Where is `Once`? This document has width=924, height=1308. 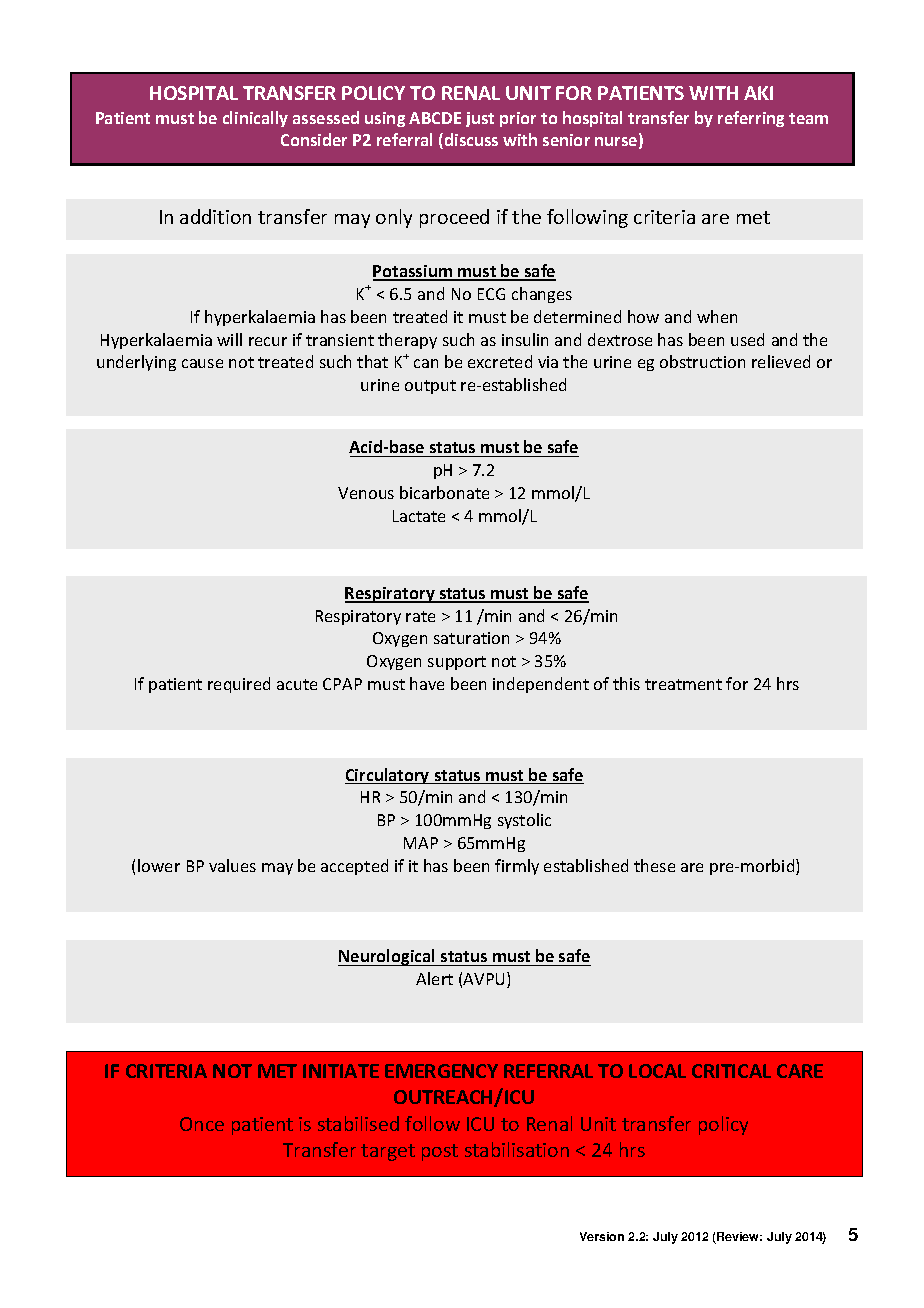
Once is located at coordinates (202, 1124).
